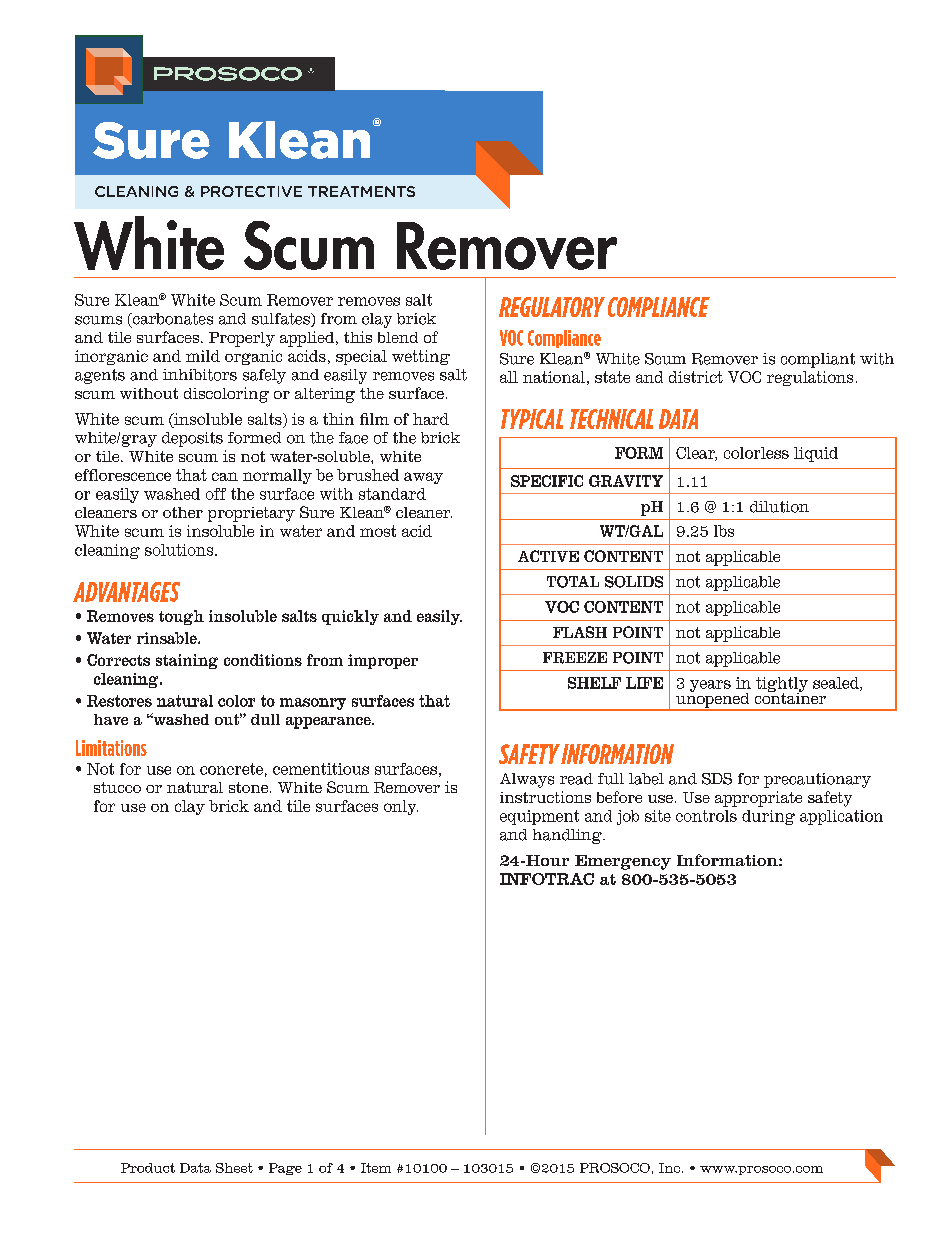 This image has height=1233, width=952. What do you see at coordinates (148, 1168) in the image?
I see `Product` at bounding box center [148, 1168].
